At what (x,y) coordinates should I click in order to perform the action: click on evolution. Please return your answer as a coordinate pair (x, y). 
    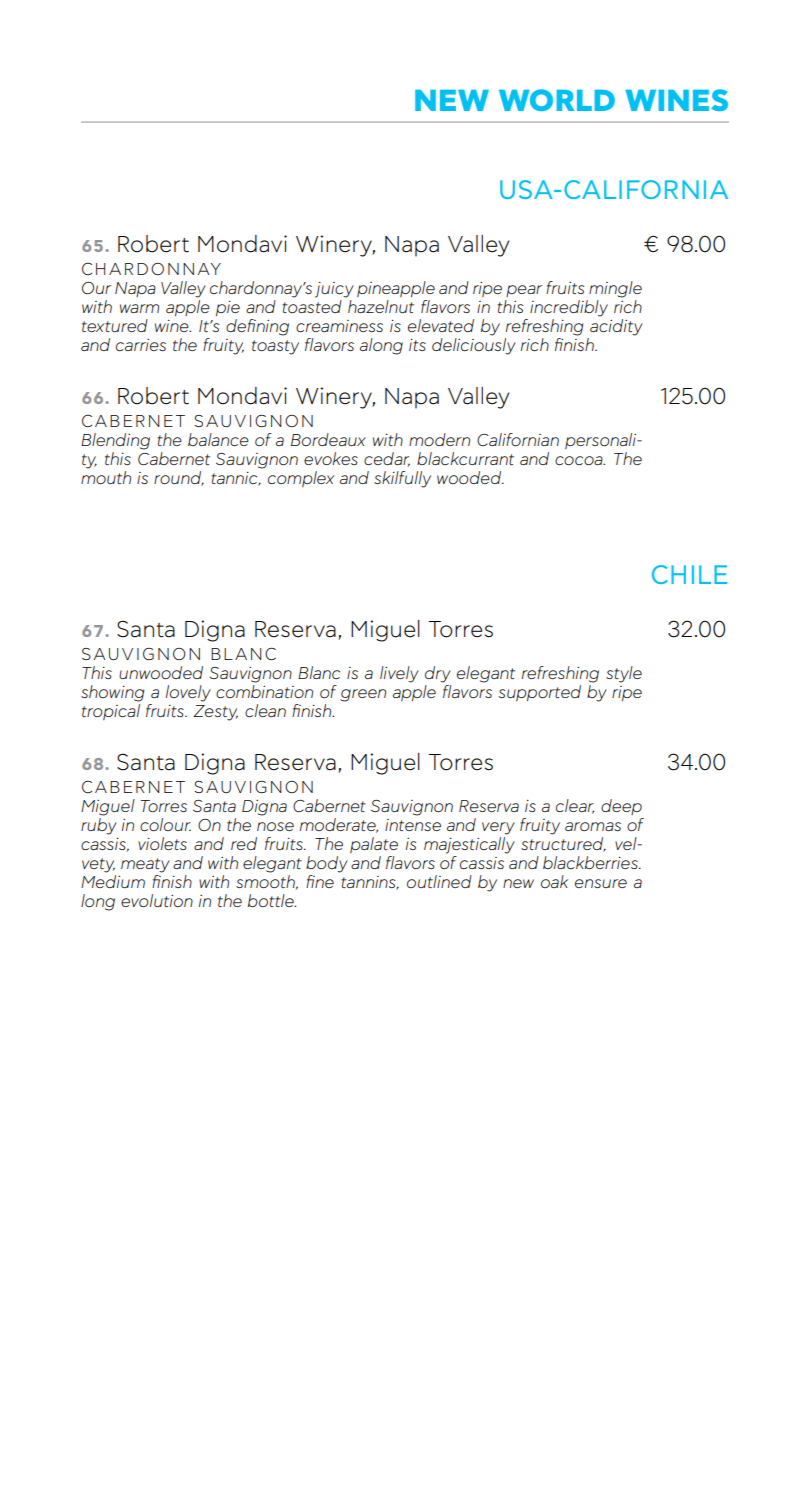
    Looking at the image, I should click on (157, 900).
